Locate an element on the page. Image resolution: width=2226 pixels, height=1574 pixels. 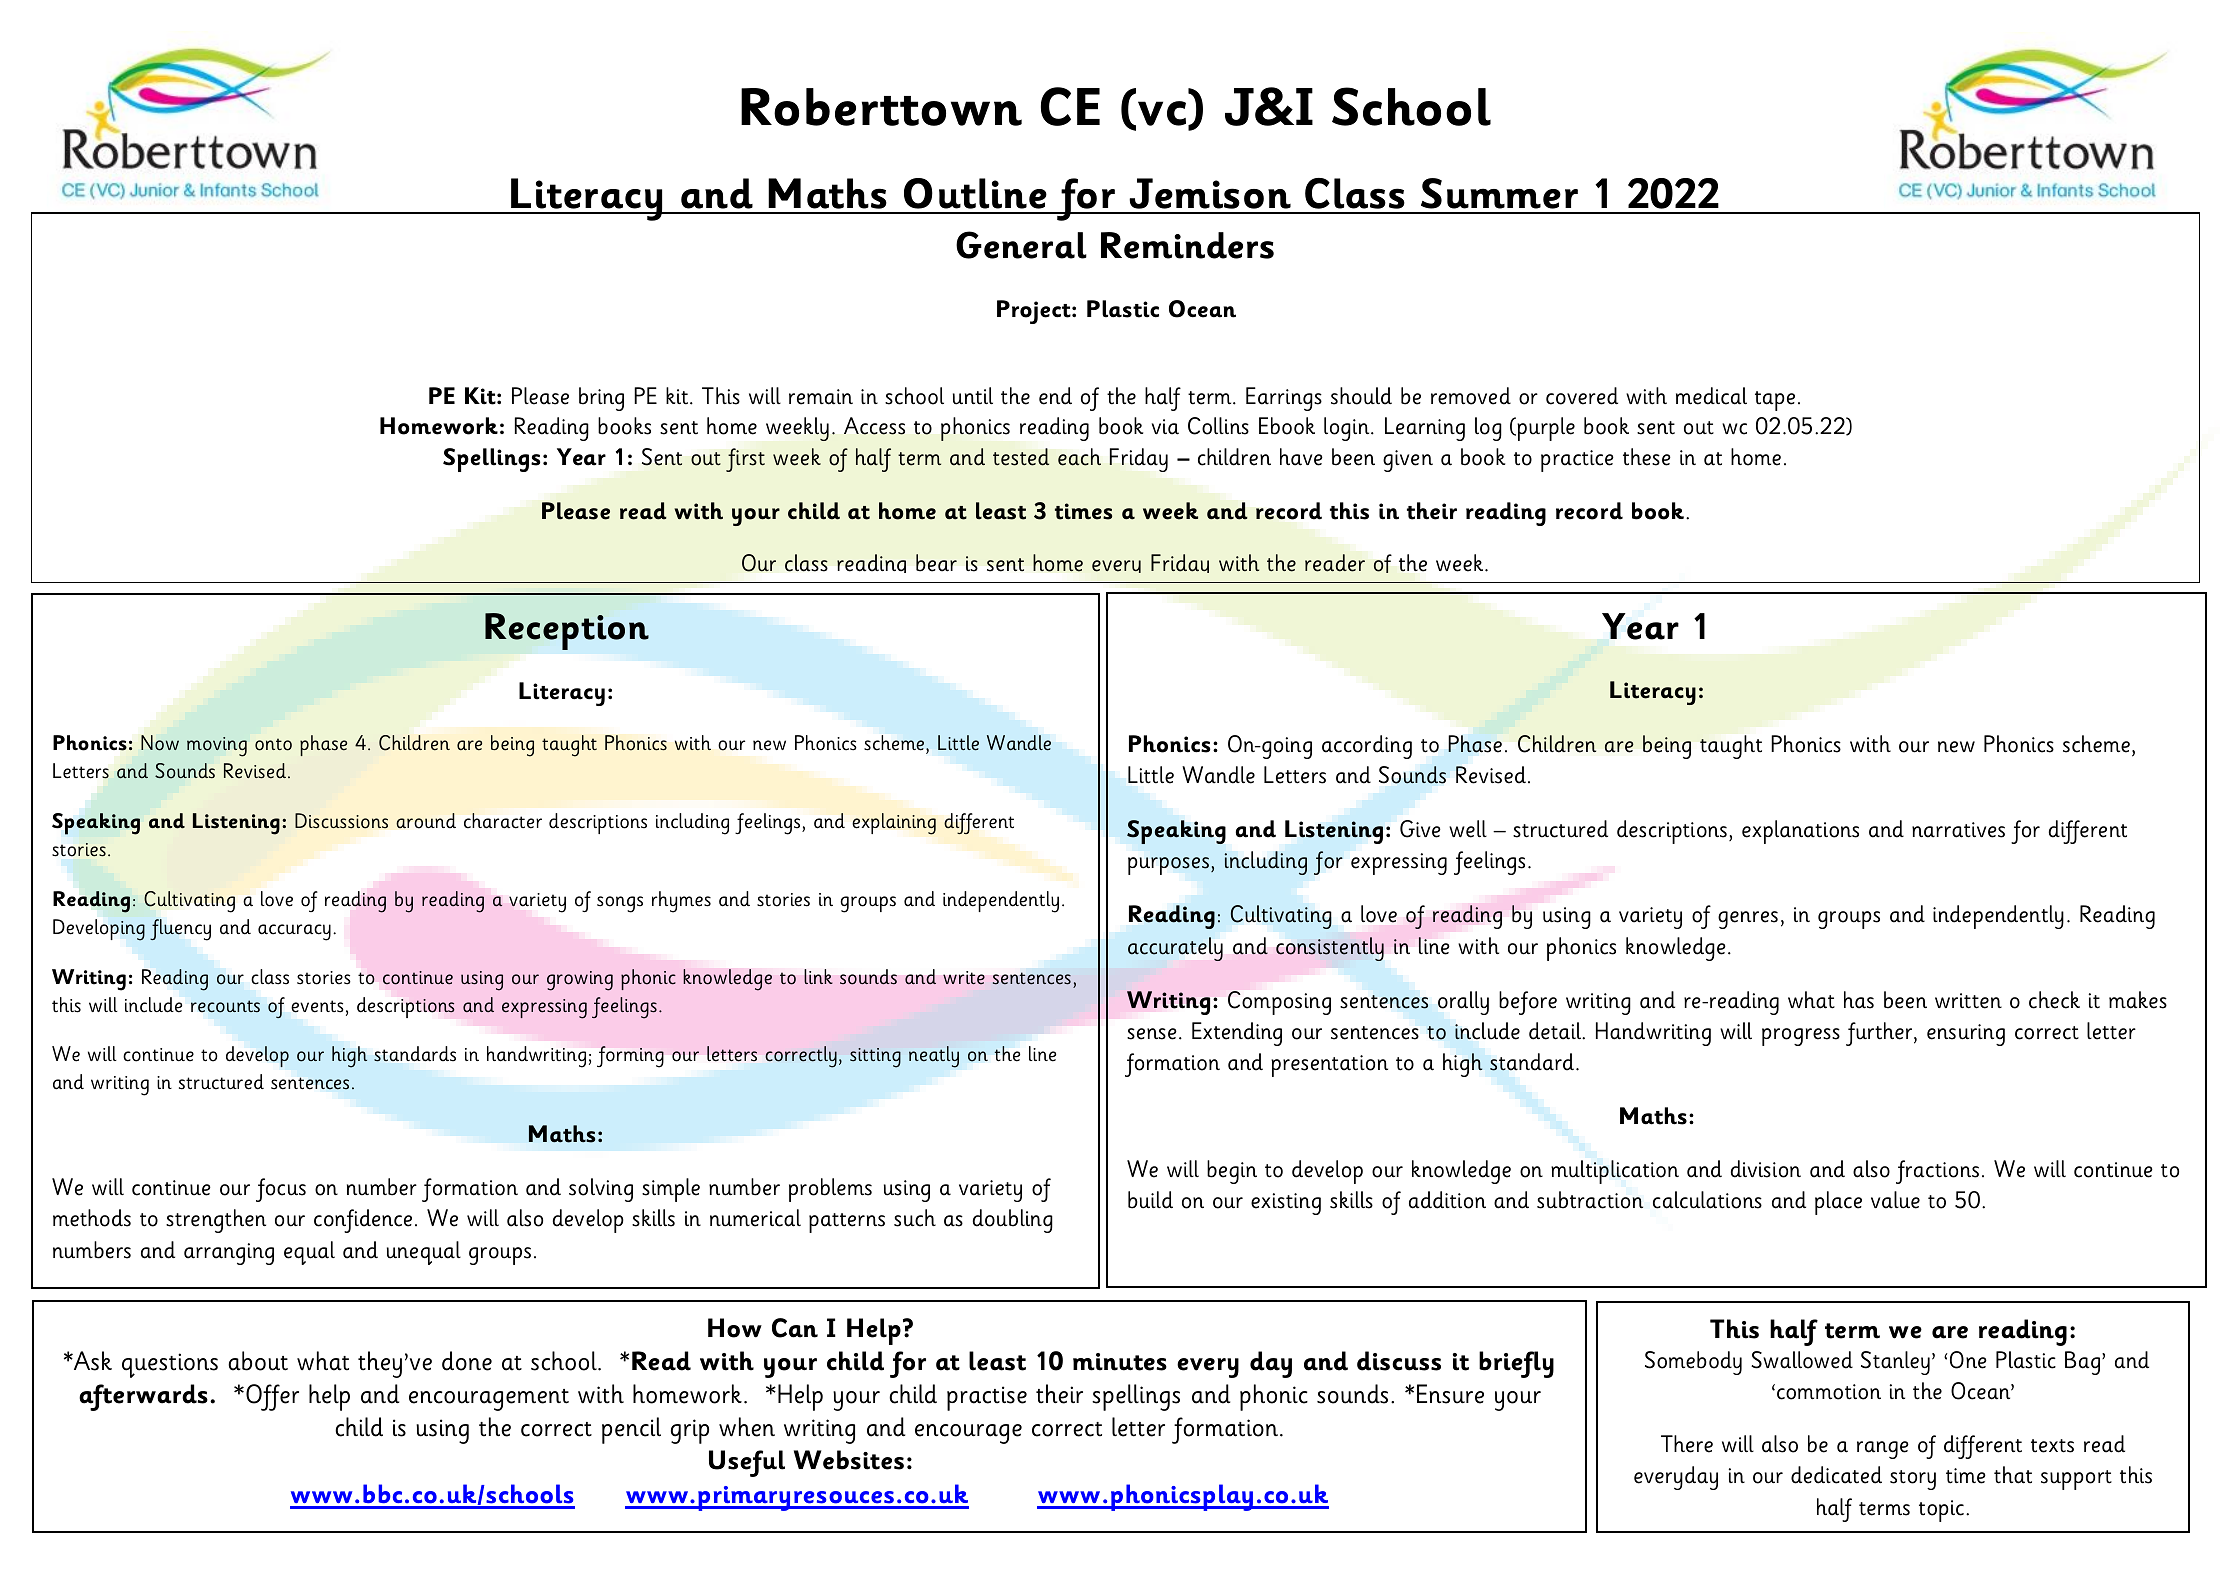
tape is located at coordinates (1775, 401).
